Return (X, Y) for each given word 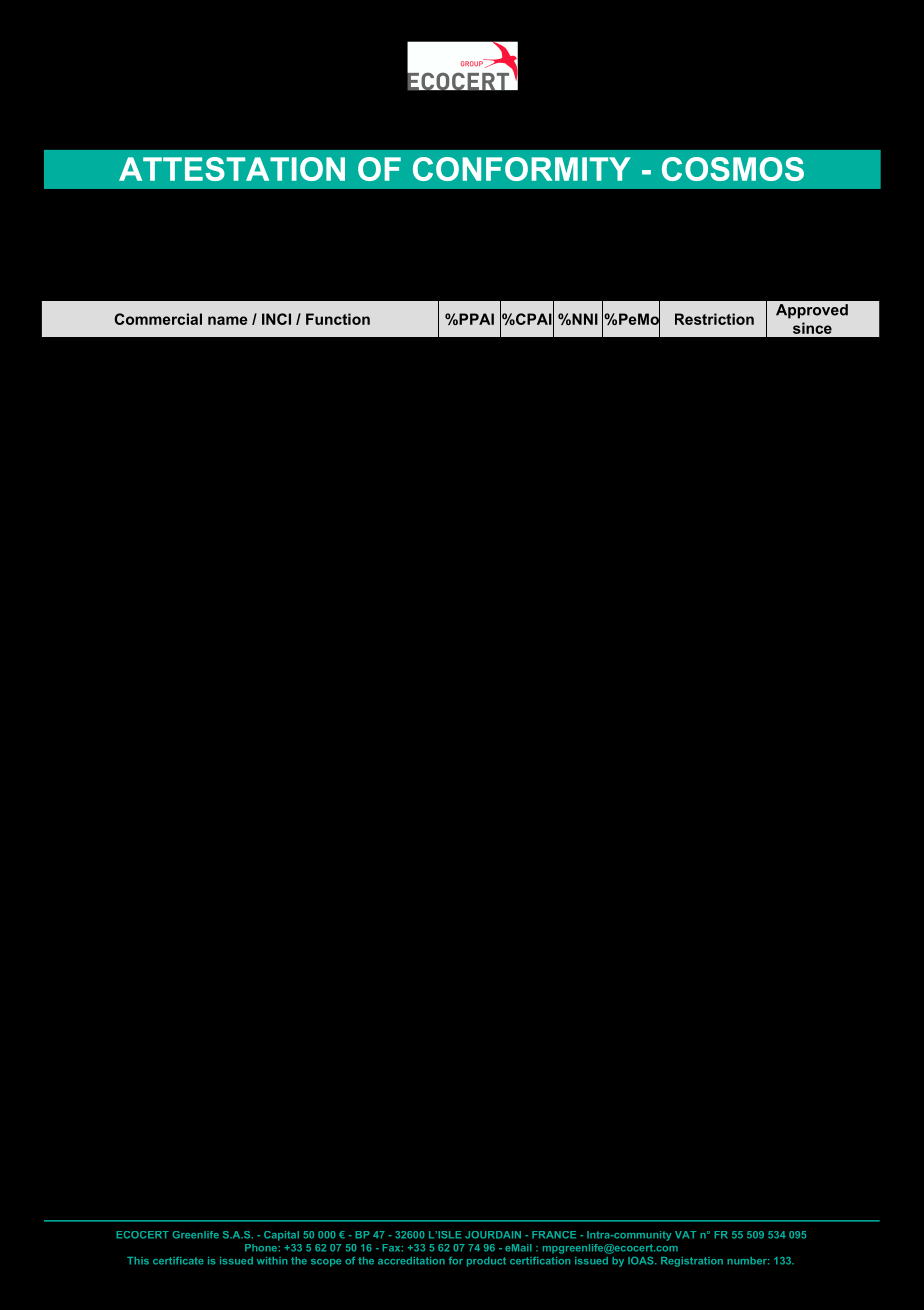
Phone (261, 1248)
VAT (685, 1235)
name (228, 320)
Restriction (714, 319)
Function (338, 319)
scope (326, 1263)
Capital (281, 1236)
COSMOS (733, 169)
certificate (178, 1261)
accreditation (411, 1261)
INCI (276, 319)
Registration (692, 1262)
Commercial (158, 319)
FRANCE (554, 1235)
